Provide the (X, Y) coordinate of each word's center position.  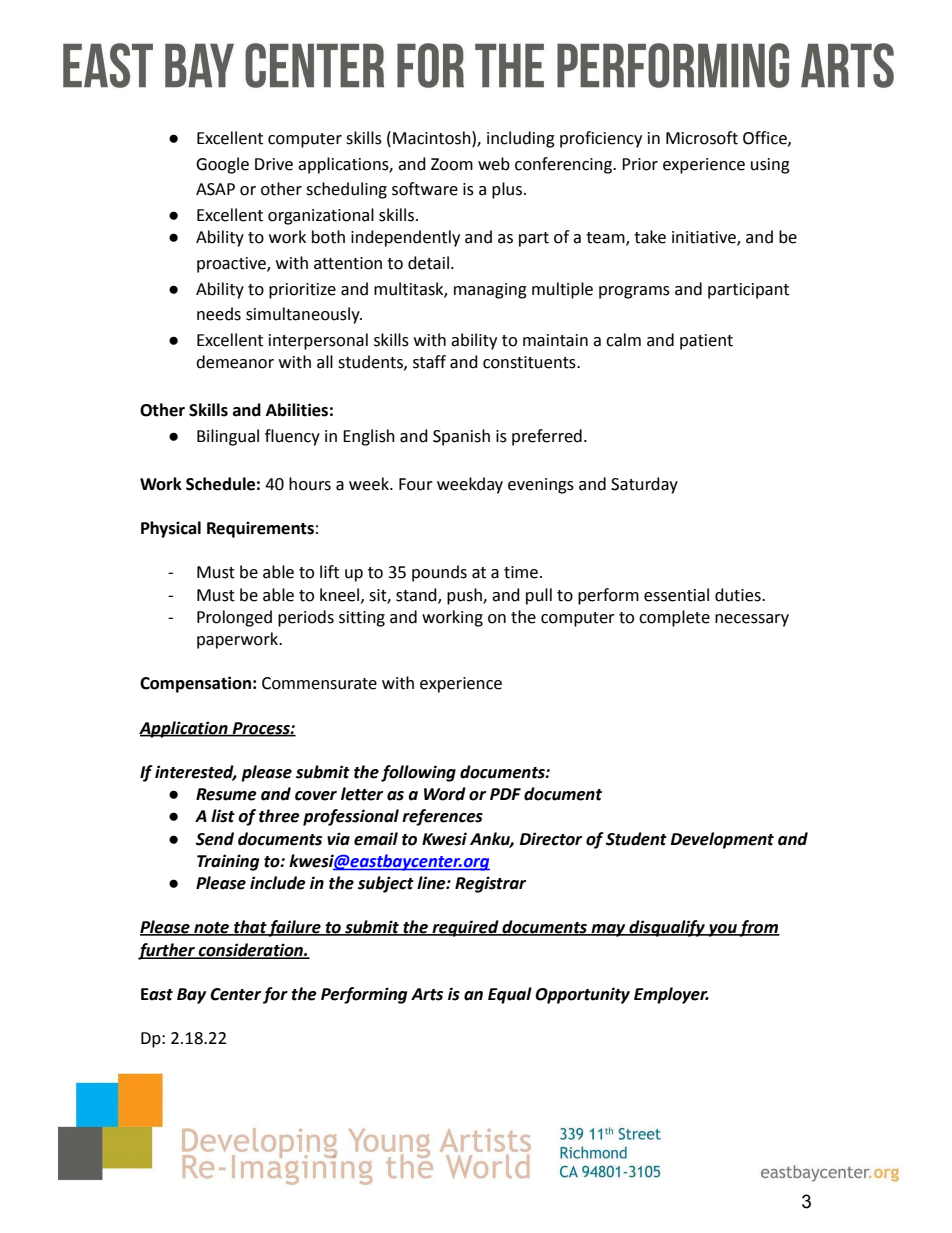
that (250, 928)
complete (674, 618)
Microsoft (702, 138)
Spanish (461, 437)
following (418, 773)
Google (222, 165)
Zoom (452, 164)
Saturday (644, 485)
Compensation (195, 684)
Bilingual (228, 437)
